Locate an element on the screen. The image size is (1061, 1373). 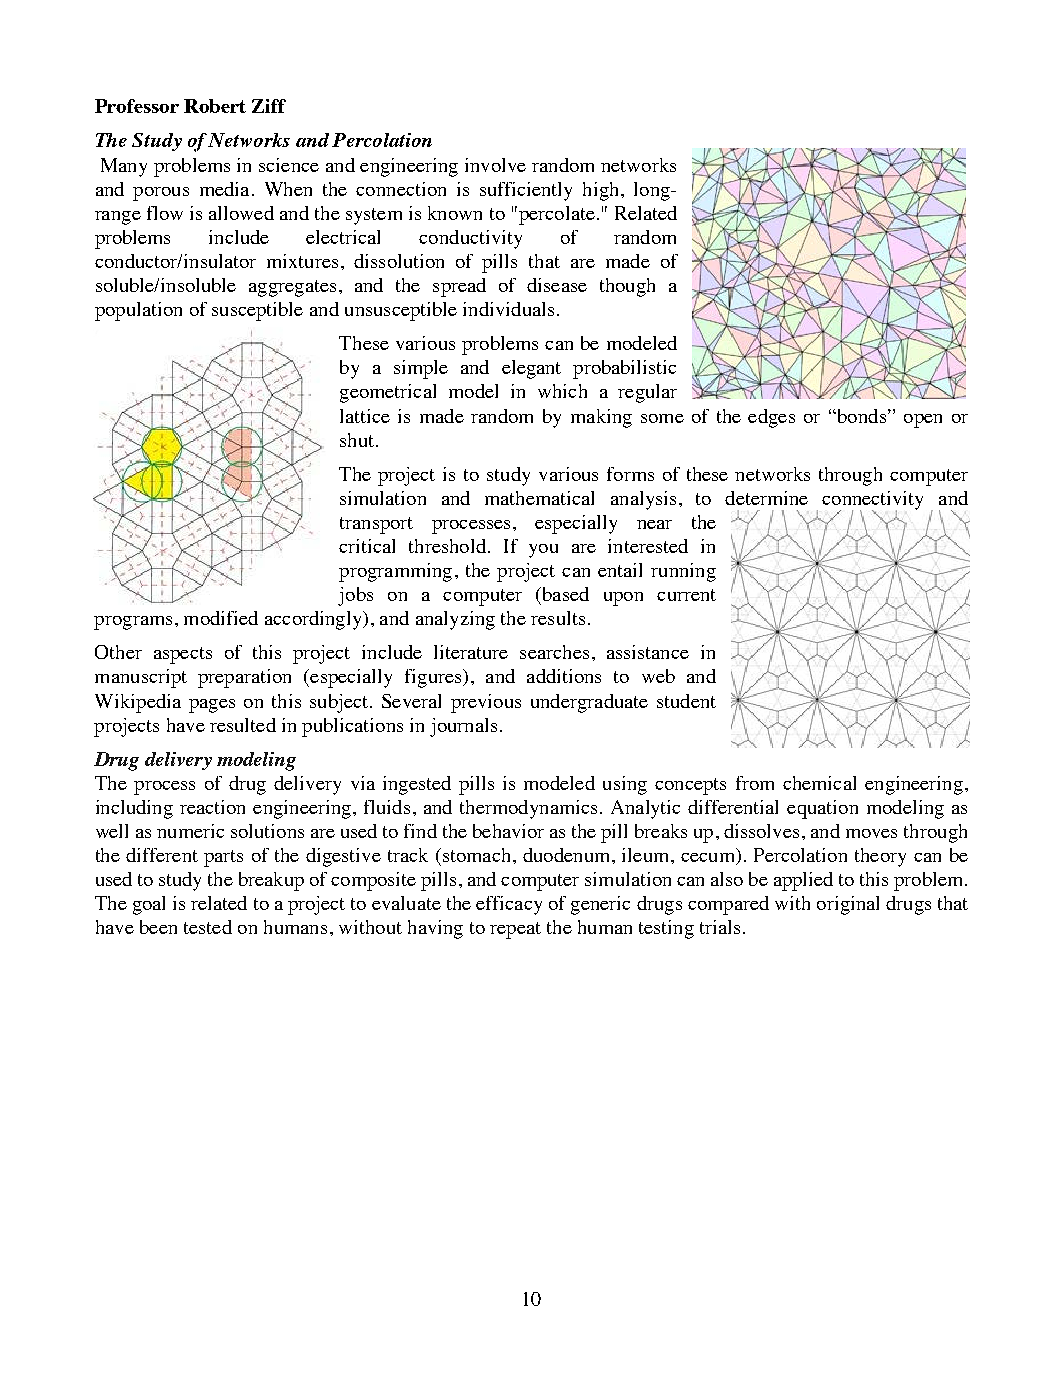
efficacy is located at coordinates (509, 905).
